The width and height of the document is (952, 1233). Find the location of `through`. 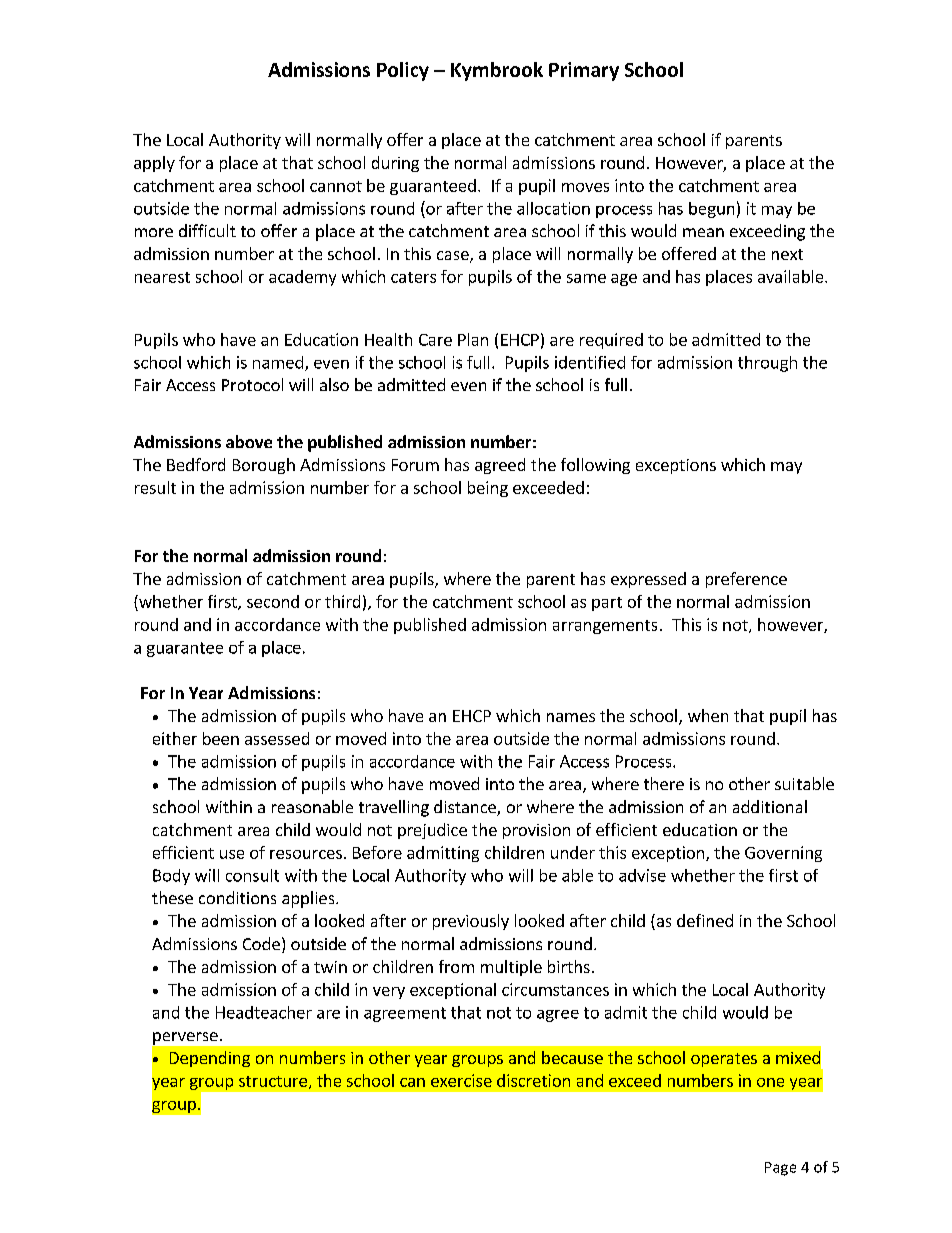

through is located at coordinates (767, 364).
